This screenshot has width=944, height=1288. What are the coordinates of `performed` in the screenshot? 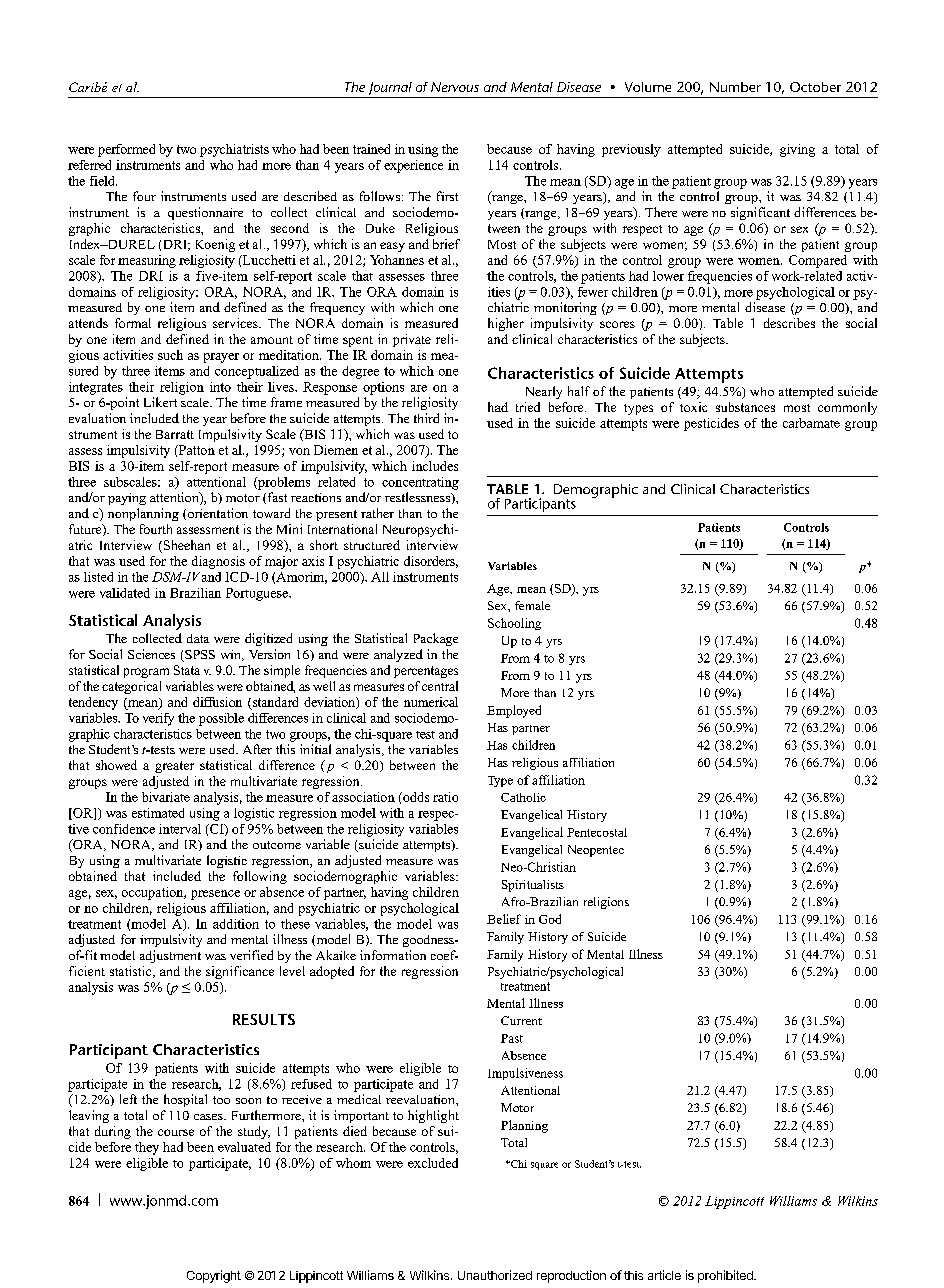 It's located at (126, 150).
